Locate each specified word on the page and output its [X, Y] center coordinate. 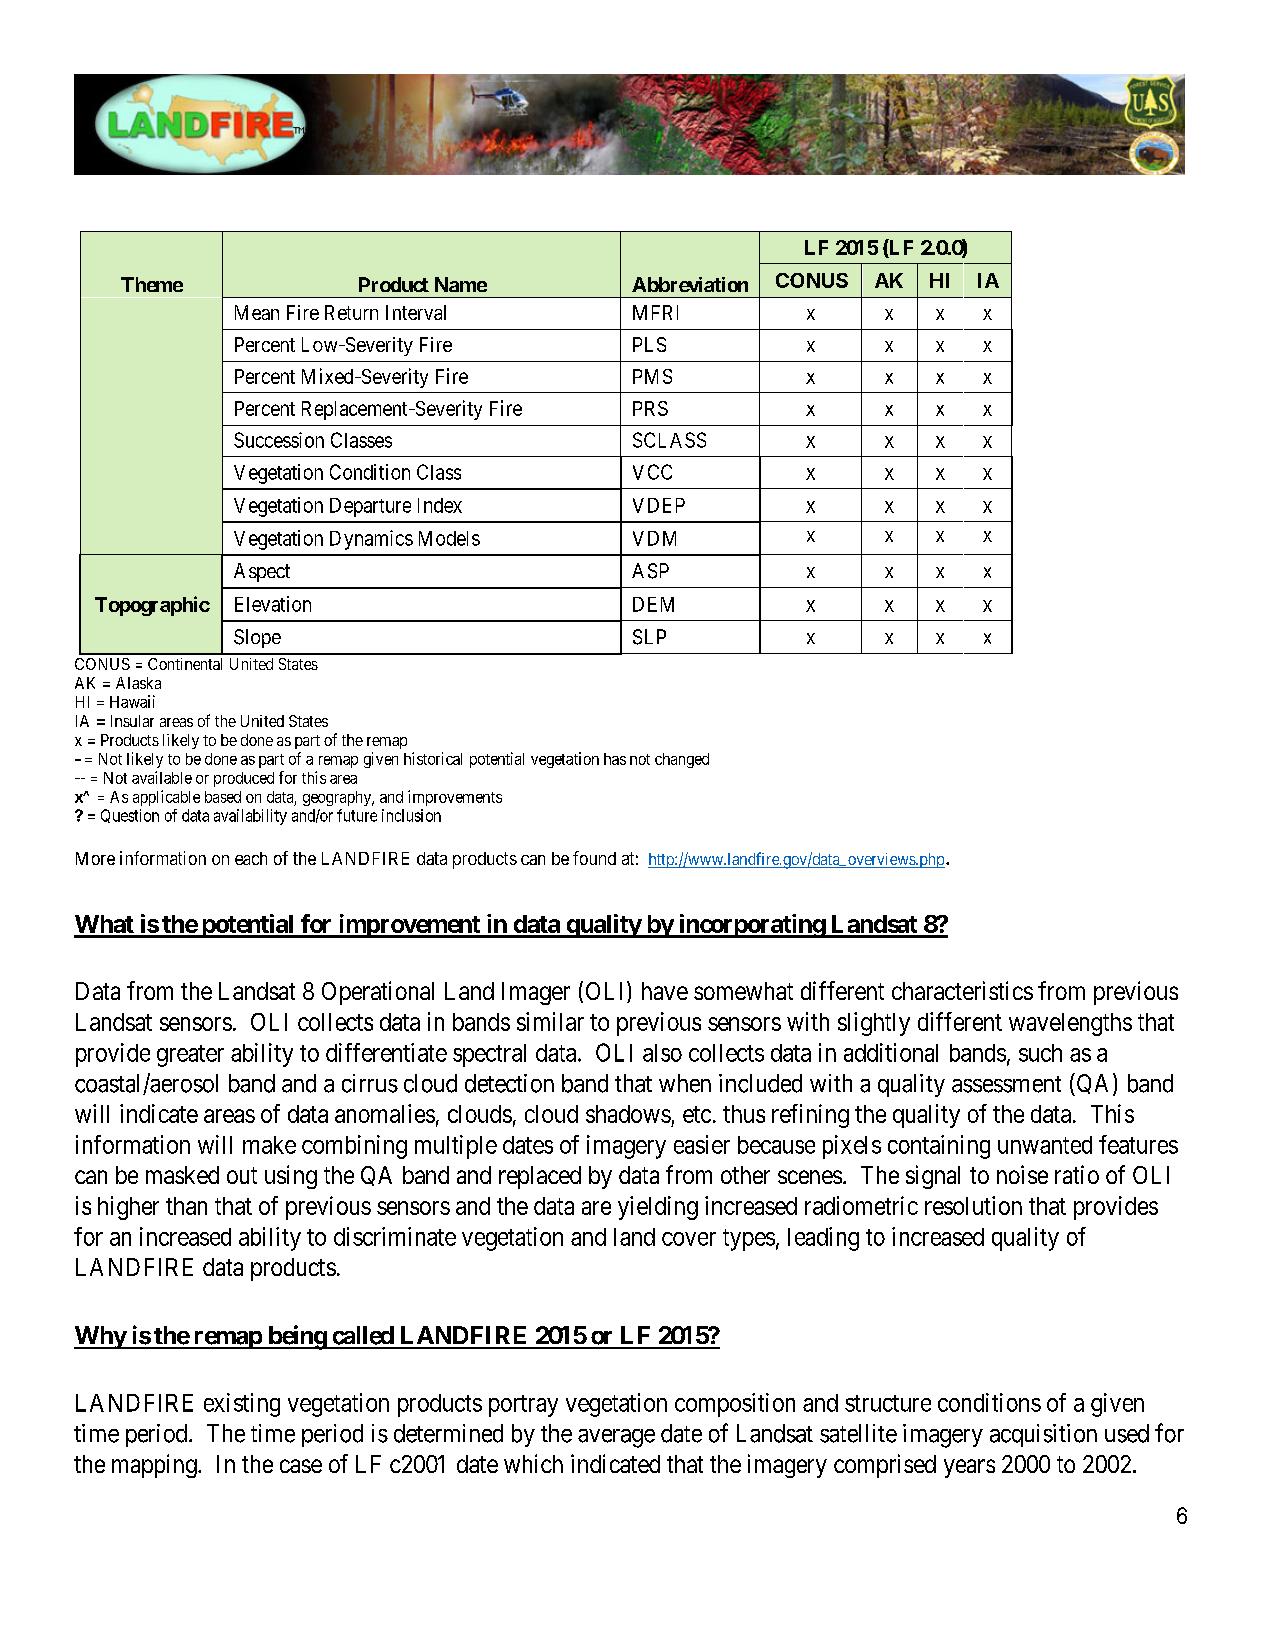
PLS [649, 344]
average [616, 1438]
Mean [257, 312]
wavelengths [1070, 1024]
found [594, 858]
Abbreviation [690, 284]
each [251, 858]
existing [242, 1405]
